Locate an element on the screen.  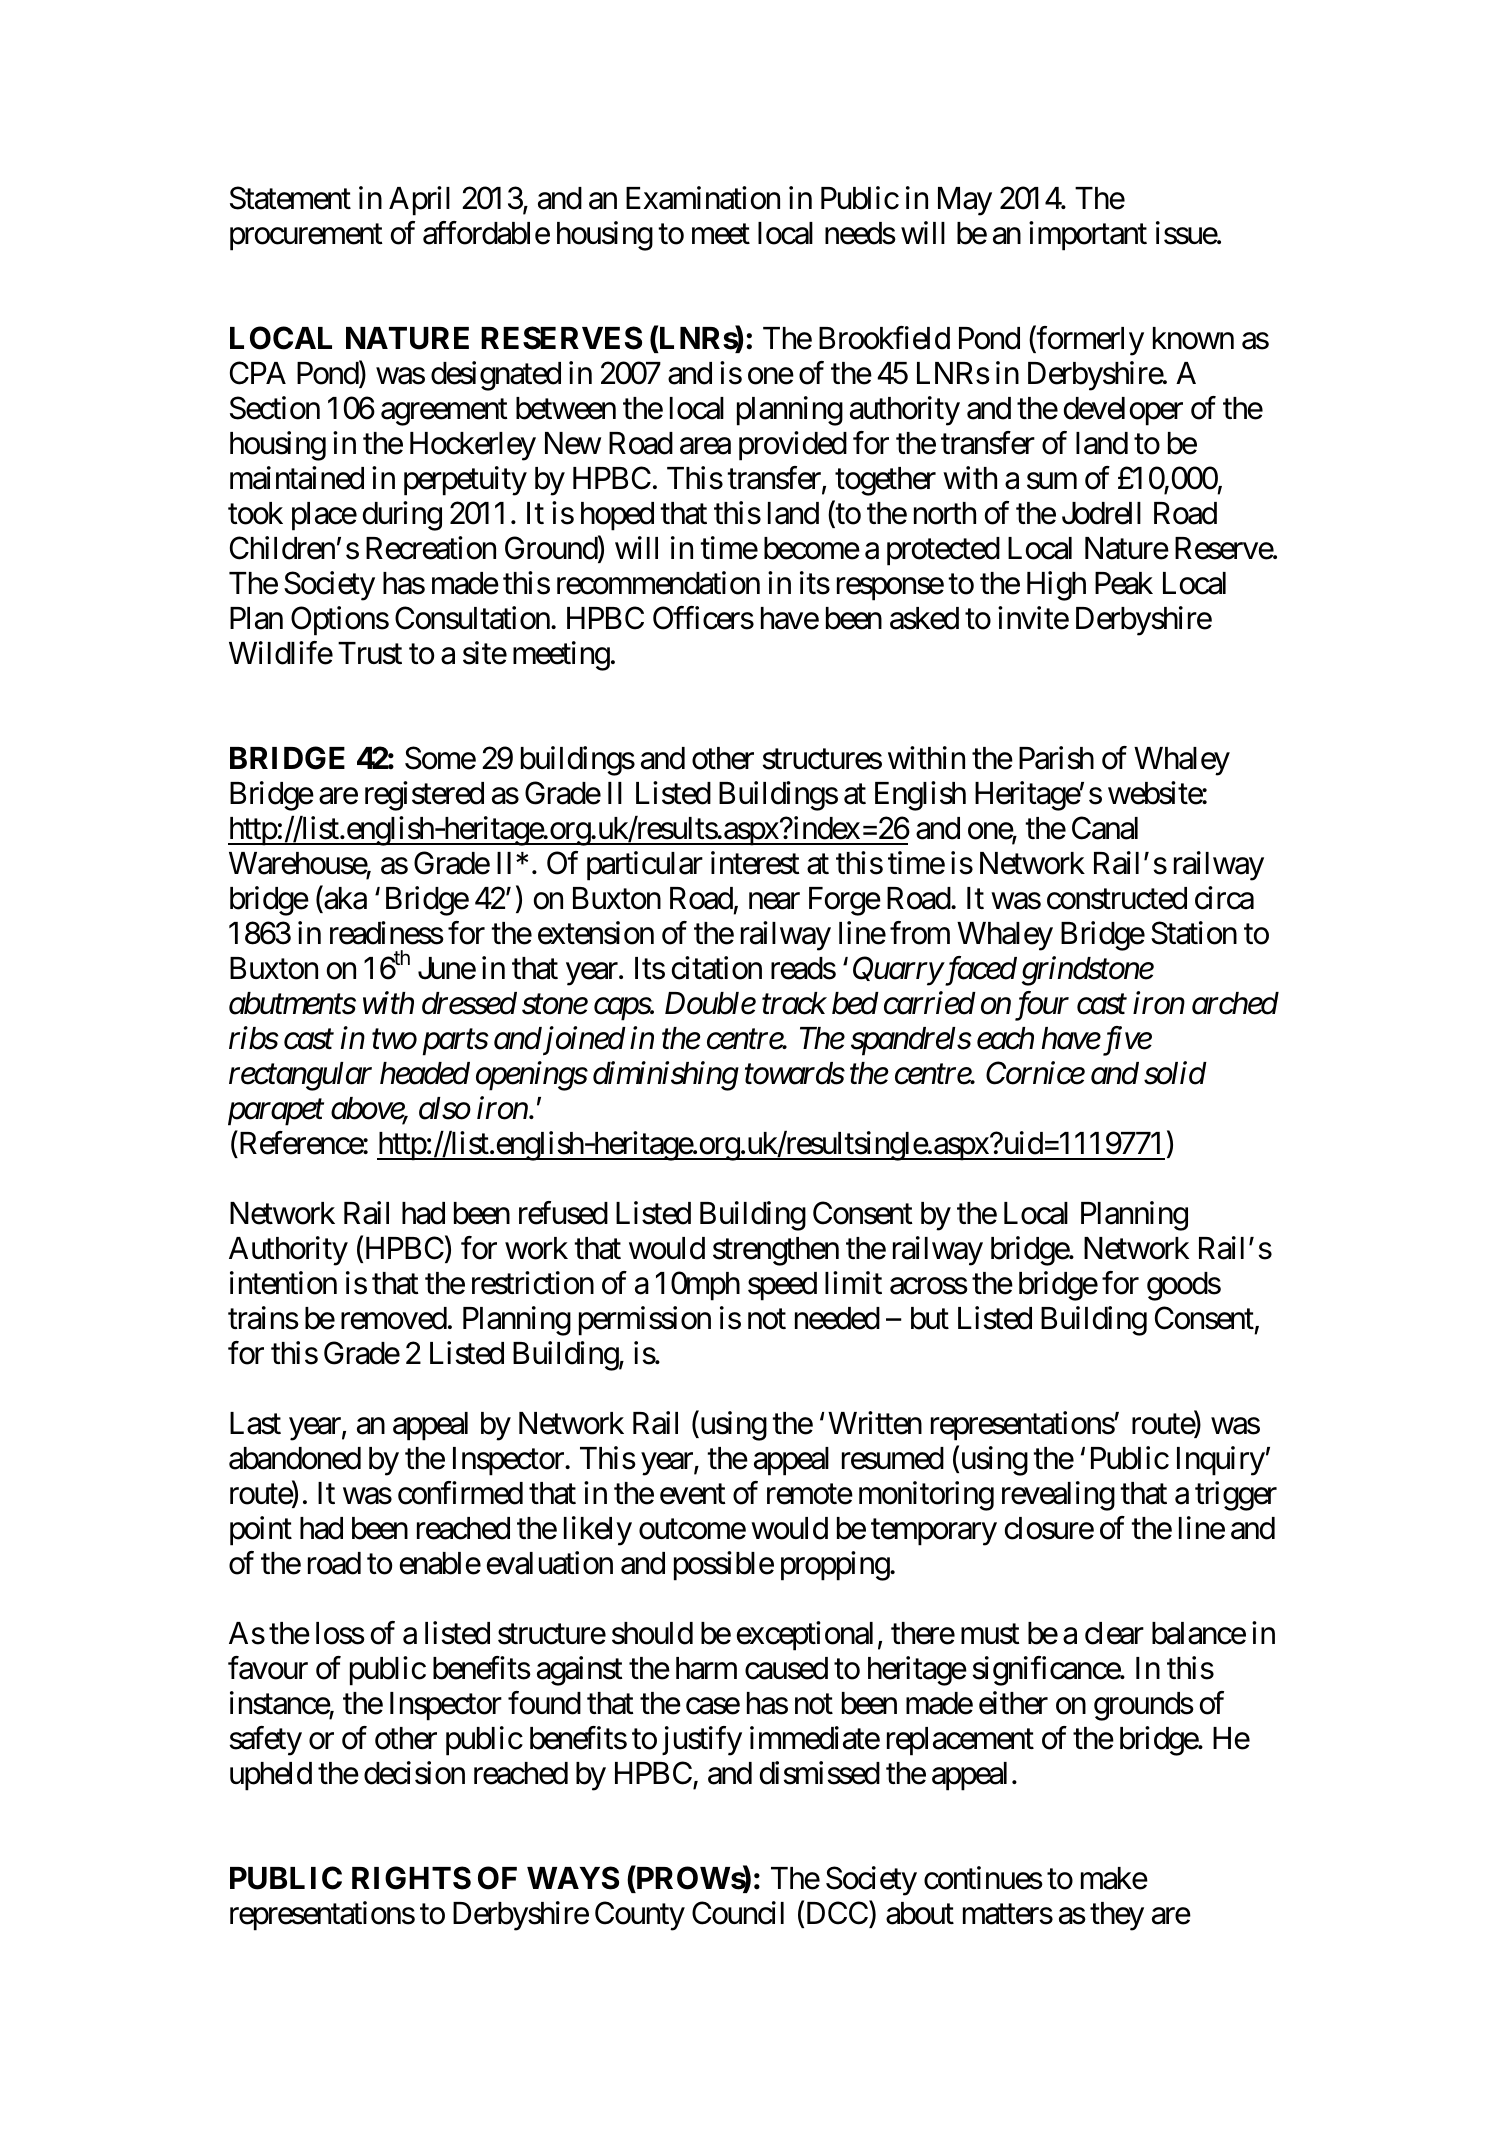
track is located at coordinates (794, 1003).
